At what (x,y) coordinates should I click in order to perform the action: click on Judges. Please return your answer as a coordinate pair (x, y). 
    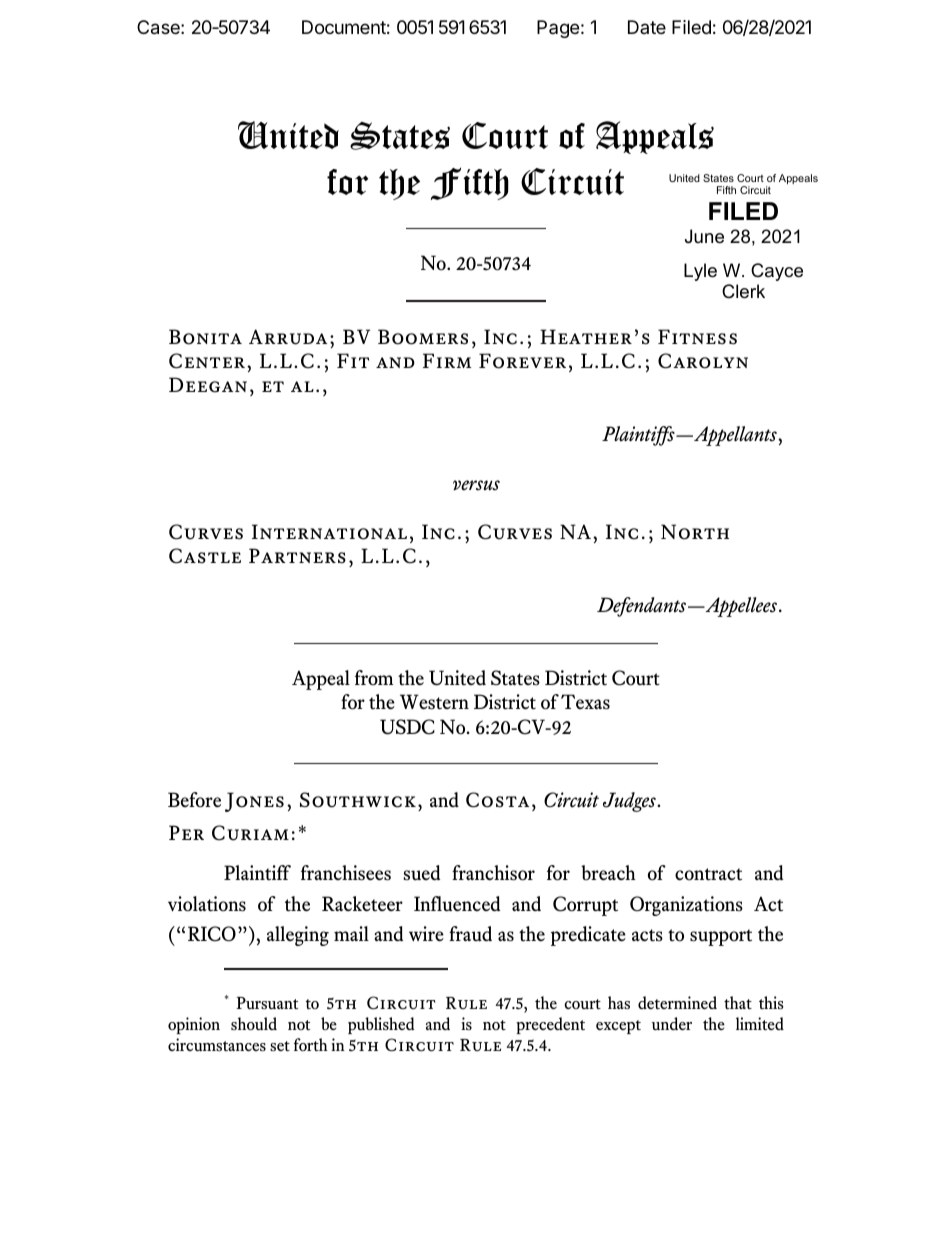
    Looking at the image, I should click on (630, 802).
